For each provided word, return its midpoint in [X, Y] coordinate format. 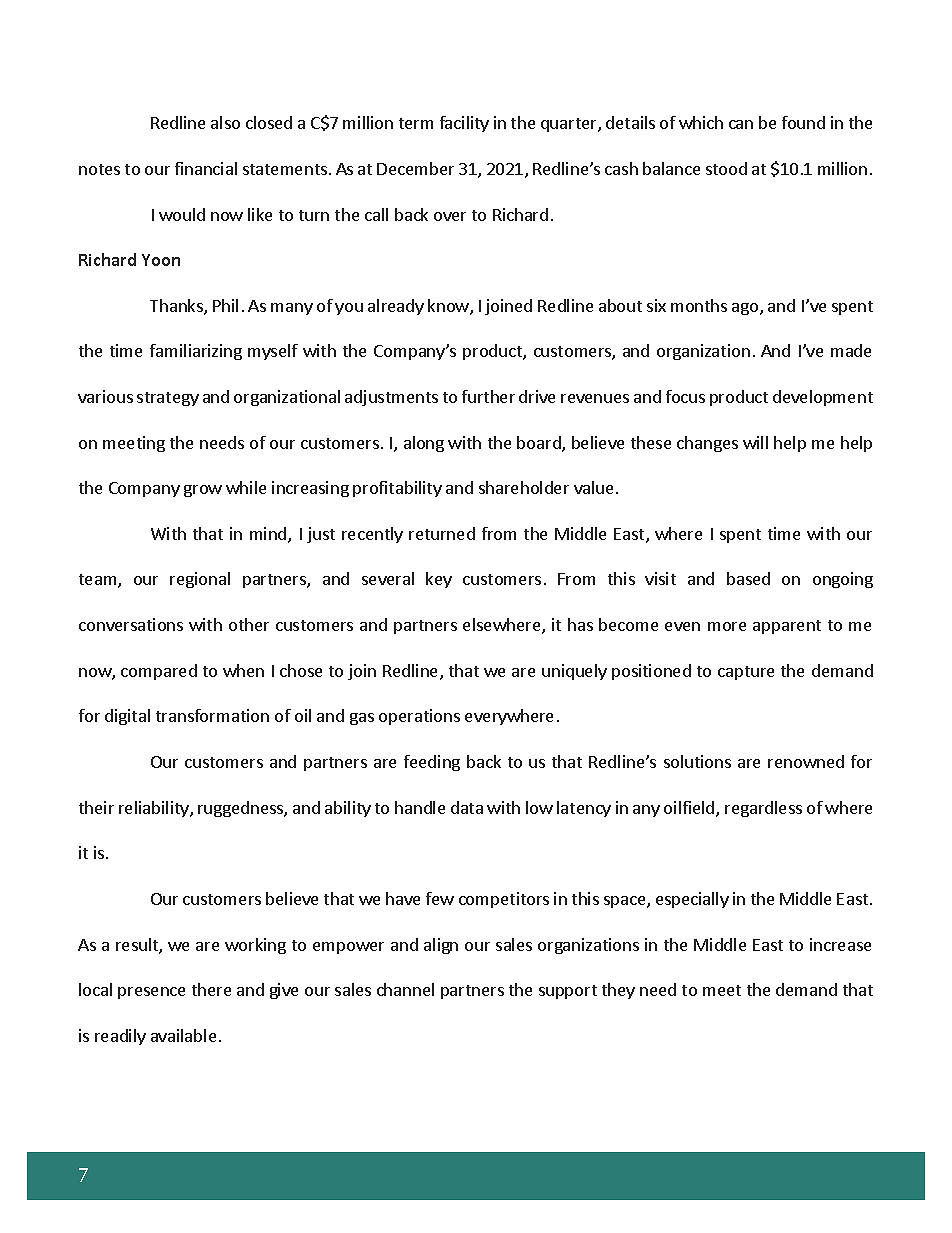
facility [464, 124]
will [755, 442]
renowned [806, 761]
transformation [212, 715]
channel [405, 989]
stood [726, 168]
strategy [168, 399]
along [424, 444]
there [211, 989]
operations [419, 717]
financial [206, 168]
